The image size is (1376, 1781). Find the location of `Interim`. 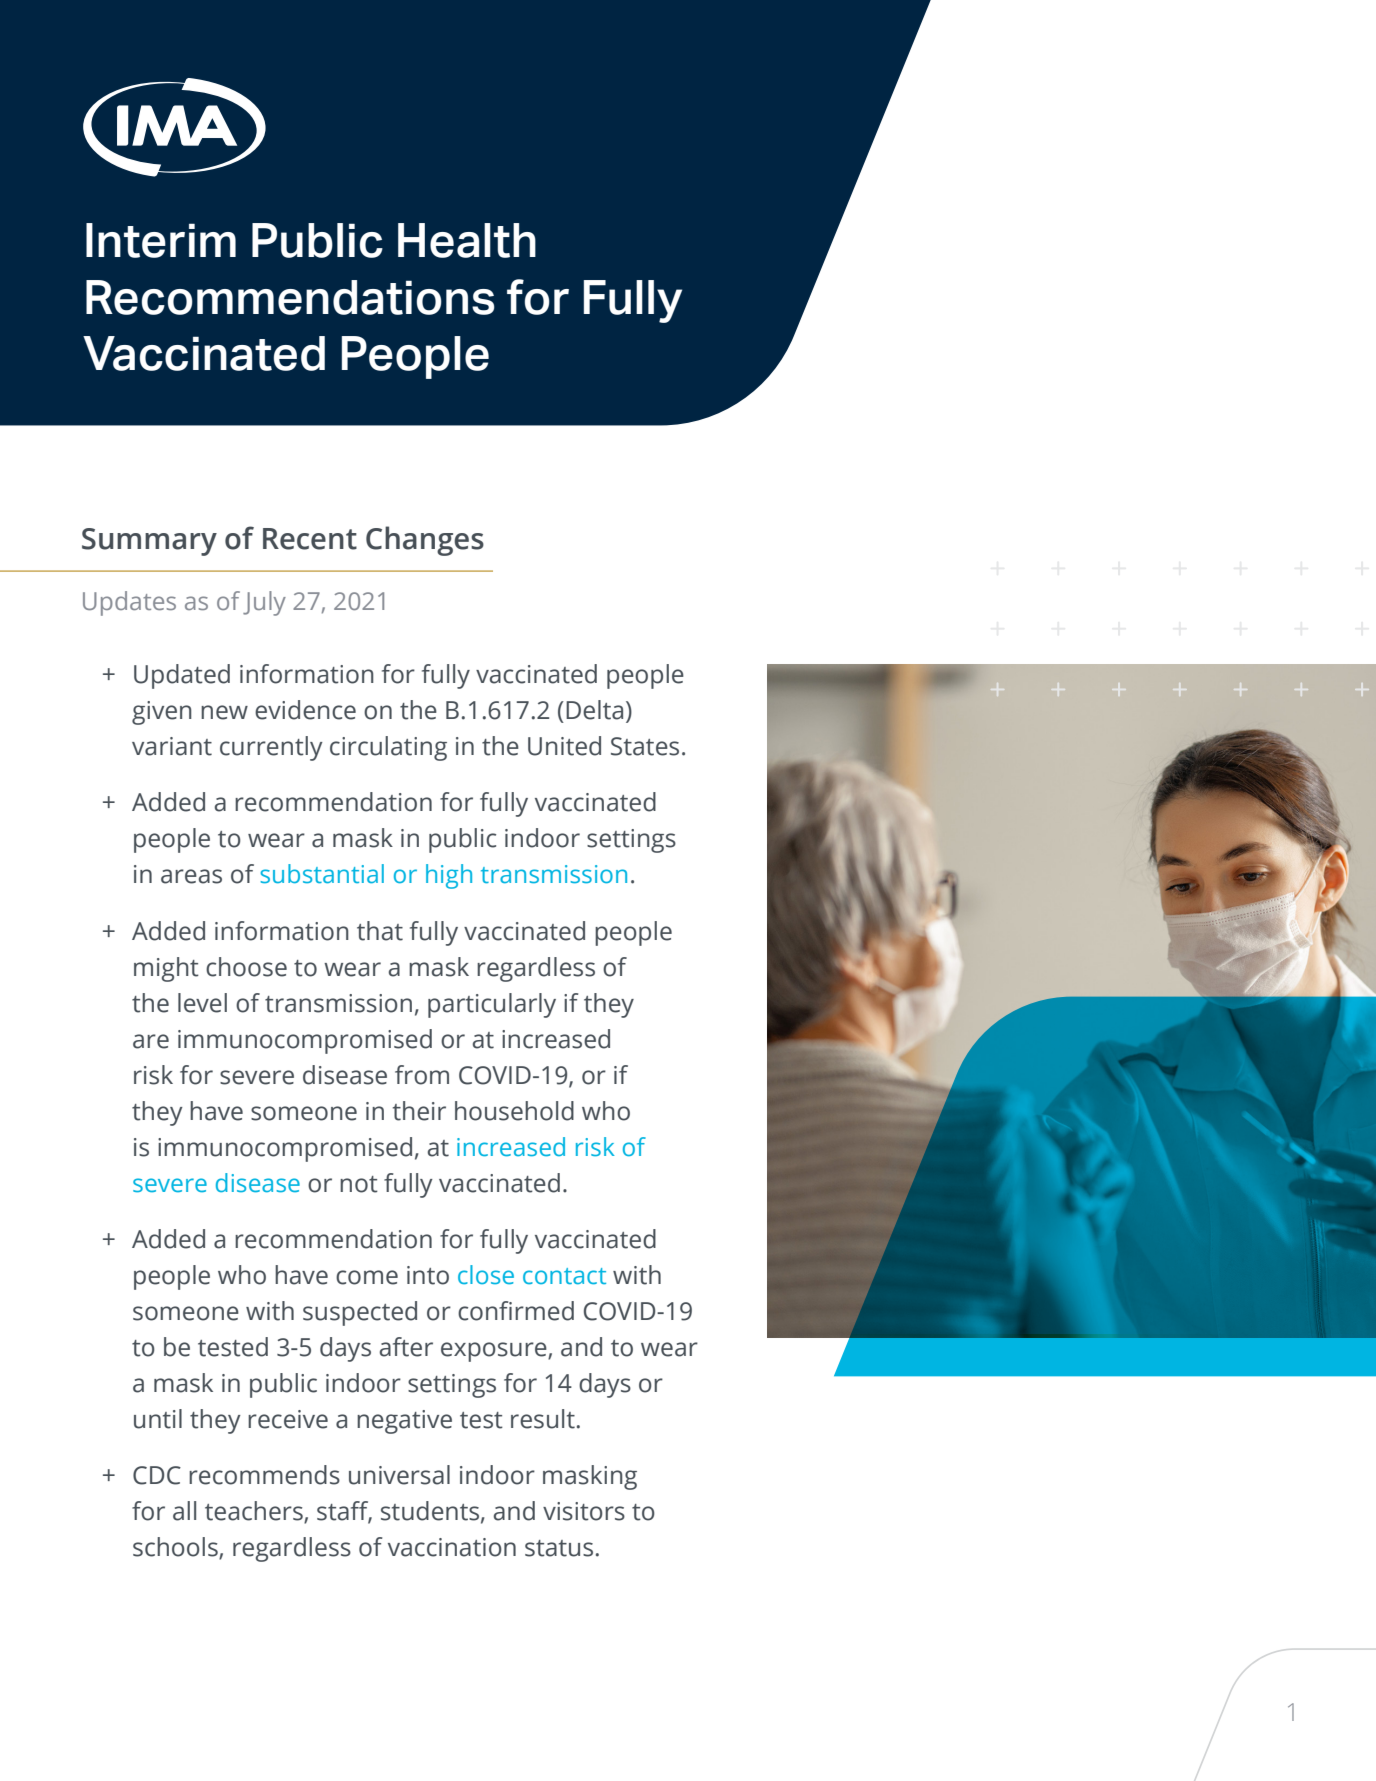

Interim is located at coordinates (161, 240).
